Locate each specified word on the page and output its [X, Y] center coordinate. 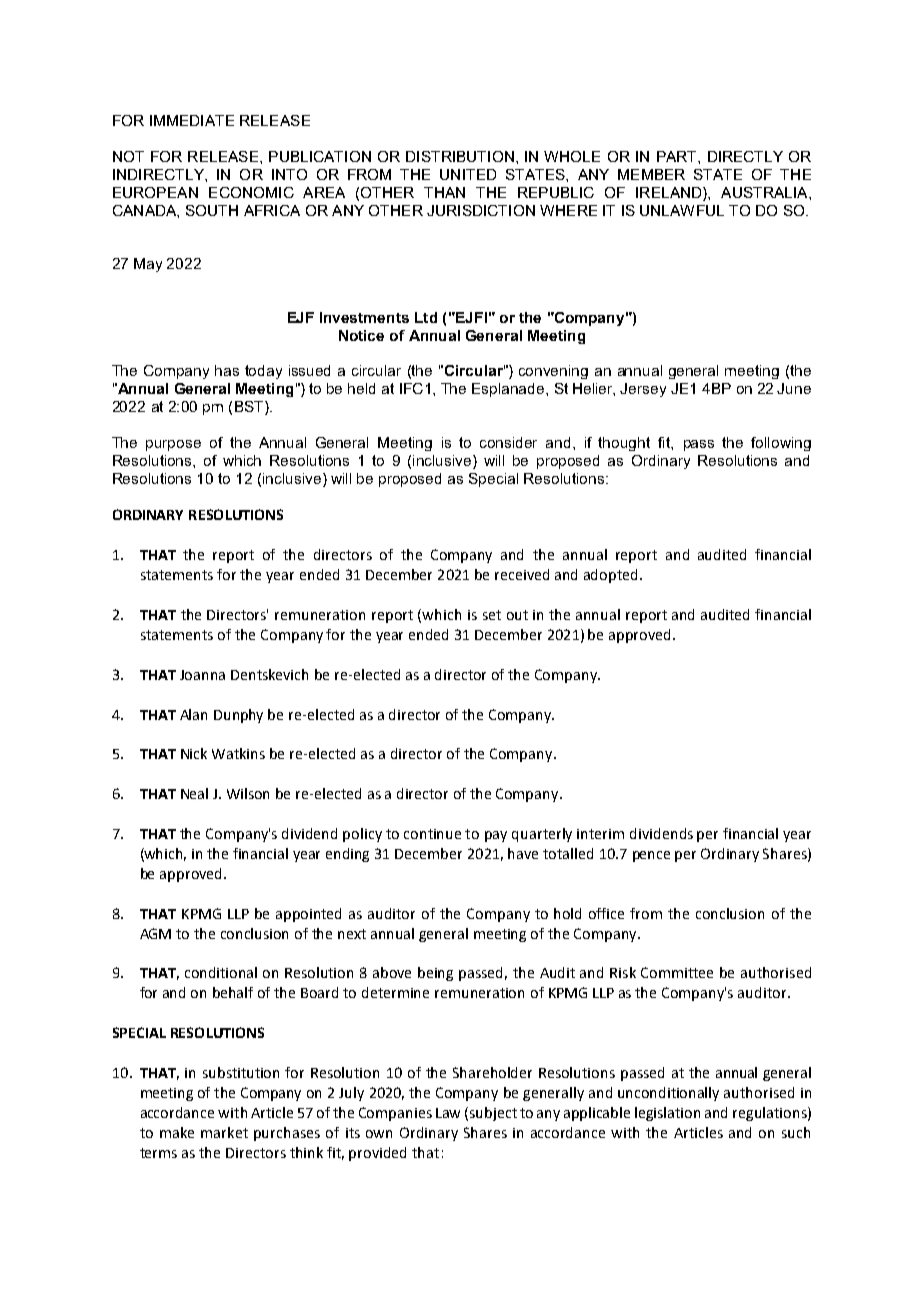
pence [651, 856]
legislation [667, 1114]
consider [508, 442]
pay [496, 836]
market [224, 1132]
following [781, 444]
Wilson [248, 793]
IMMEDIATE [192, 120]
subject [493, 1114]
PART [678, 156]
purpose [173, 445]
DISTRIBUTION [460, 156]
